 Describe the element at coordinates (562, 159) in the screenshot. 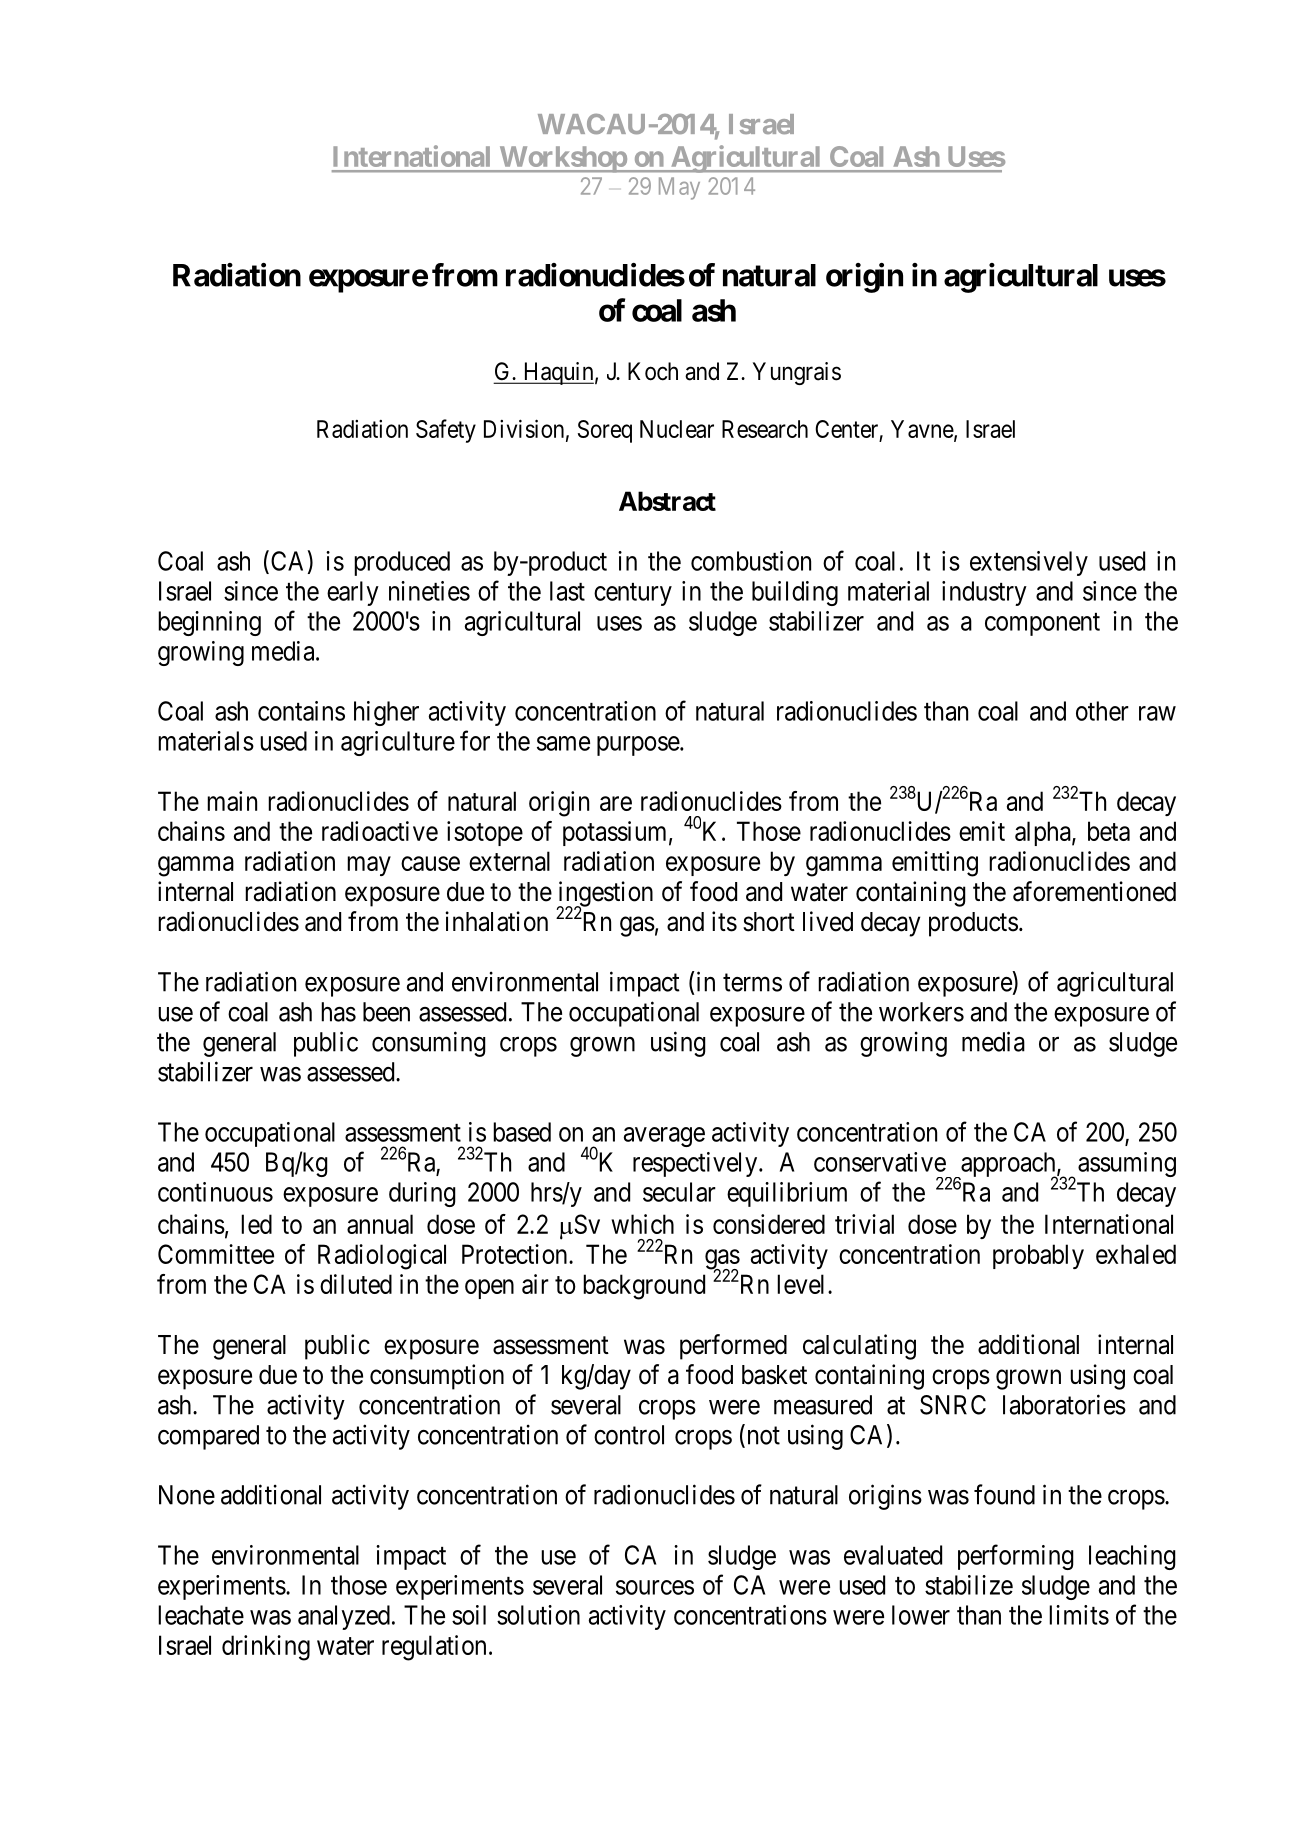

I see `Workshop` at that location.
